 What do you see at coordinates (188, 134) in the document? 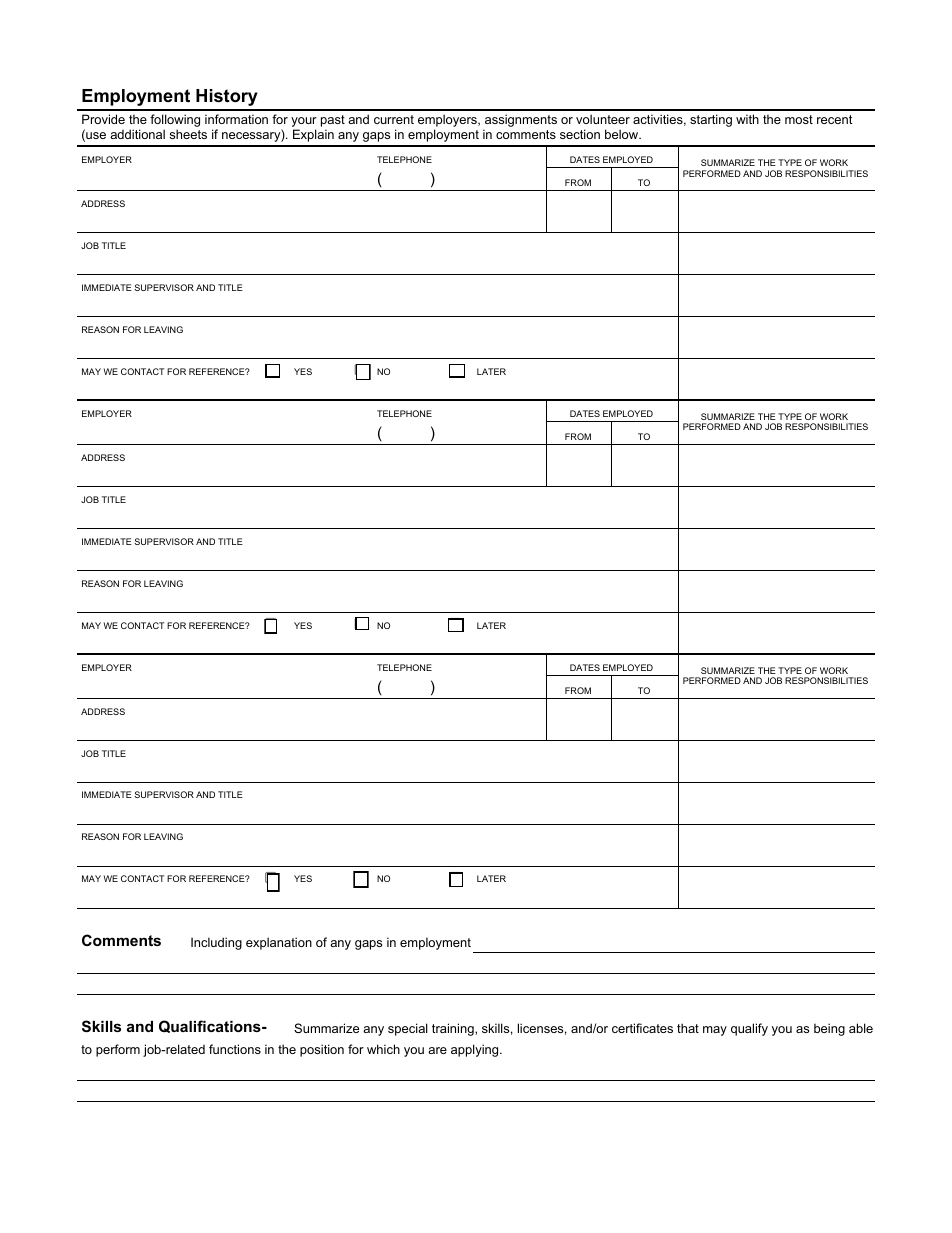
I see `sheets` at bounding box center [188, 134].
